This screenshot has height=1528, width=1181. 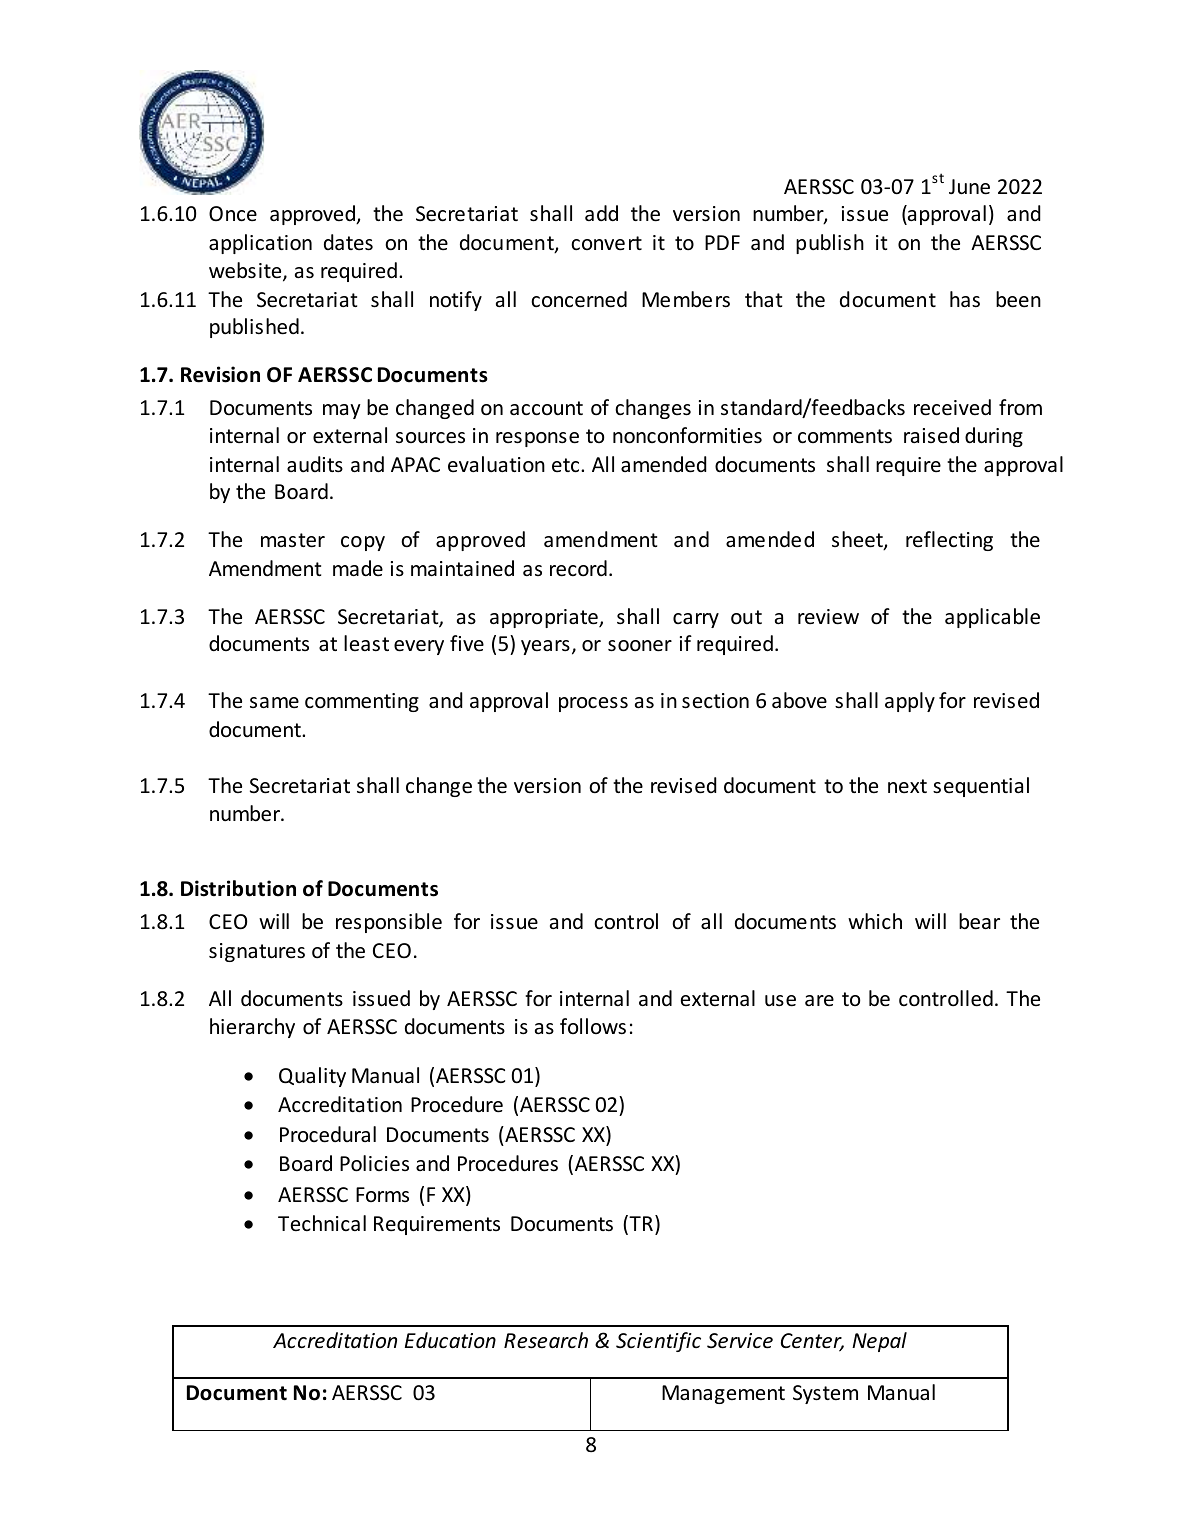 What do you see at coordinates (578, 568) in the screenshot?
I see `record` at bounding box center [578, 568].
